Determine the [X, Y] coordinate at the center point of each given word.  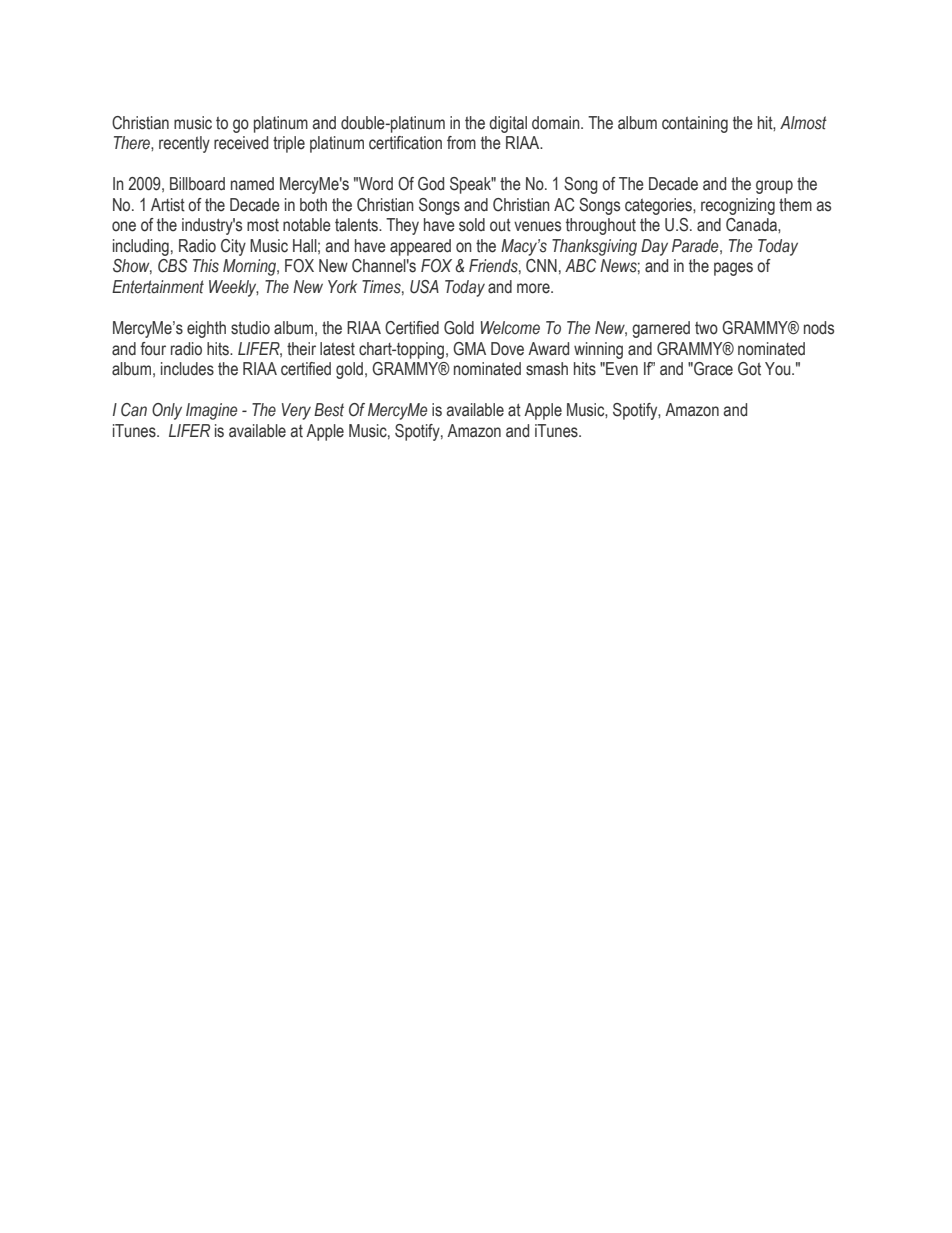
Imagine [212, 411]
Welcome [510, 328]
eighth [206, 329]
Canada [752, 225]
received [241, 143]
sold [472, 225]
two [706, 328]
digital [508, 124]
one [124, 226]
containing [695, 124]
